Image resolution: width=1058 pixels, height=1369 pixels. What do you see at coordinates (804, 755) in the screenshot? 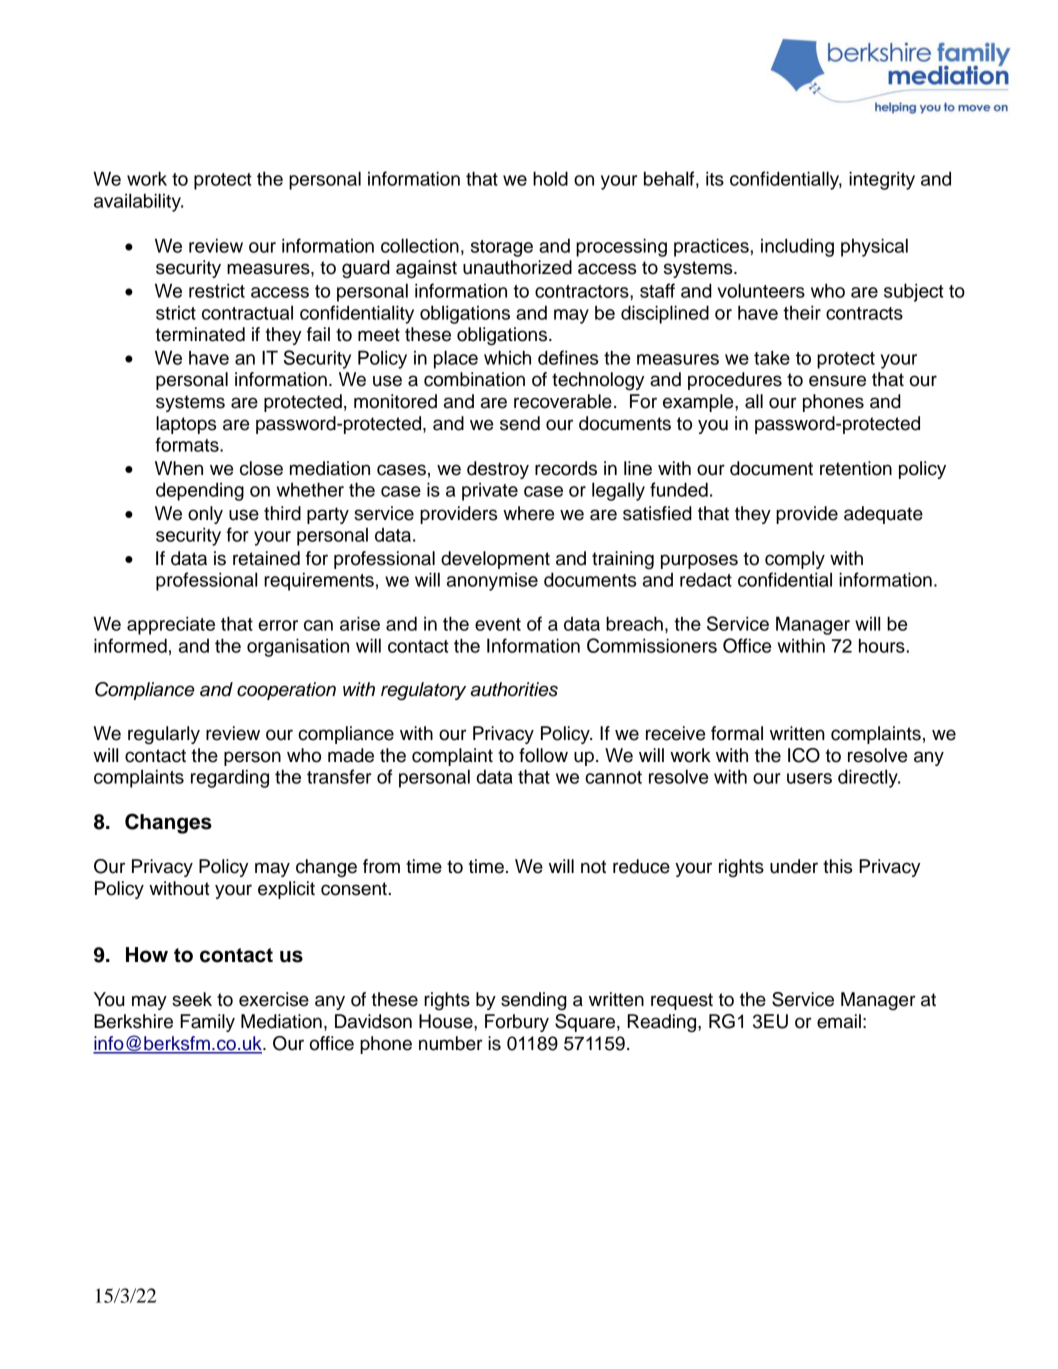
I see `ICO` at bounding box center [804, 755].
